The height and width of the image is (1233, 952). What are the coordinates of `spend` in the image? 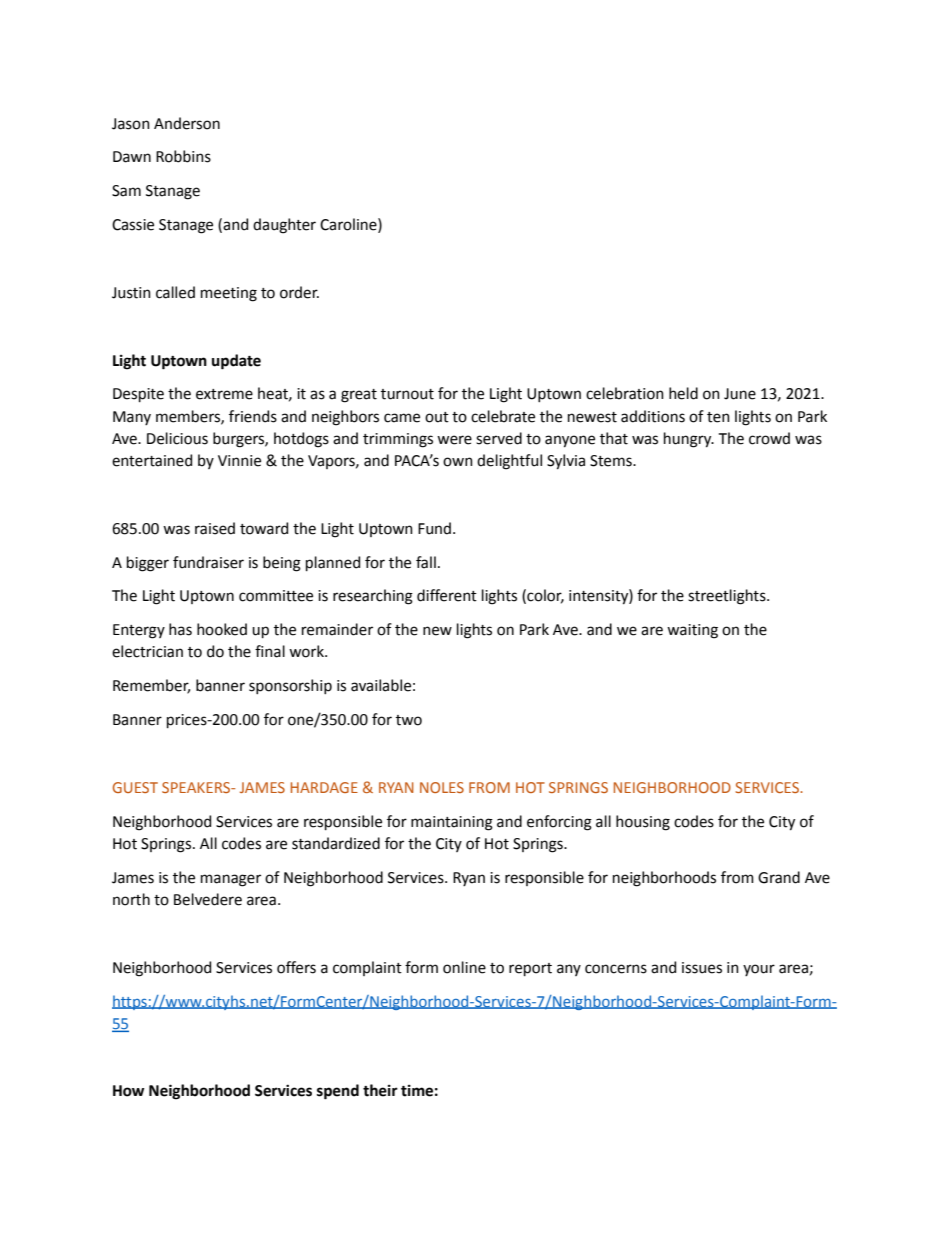 It's located at (338, 1092).
